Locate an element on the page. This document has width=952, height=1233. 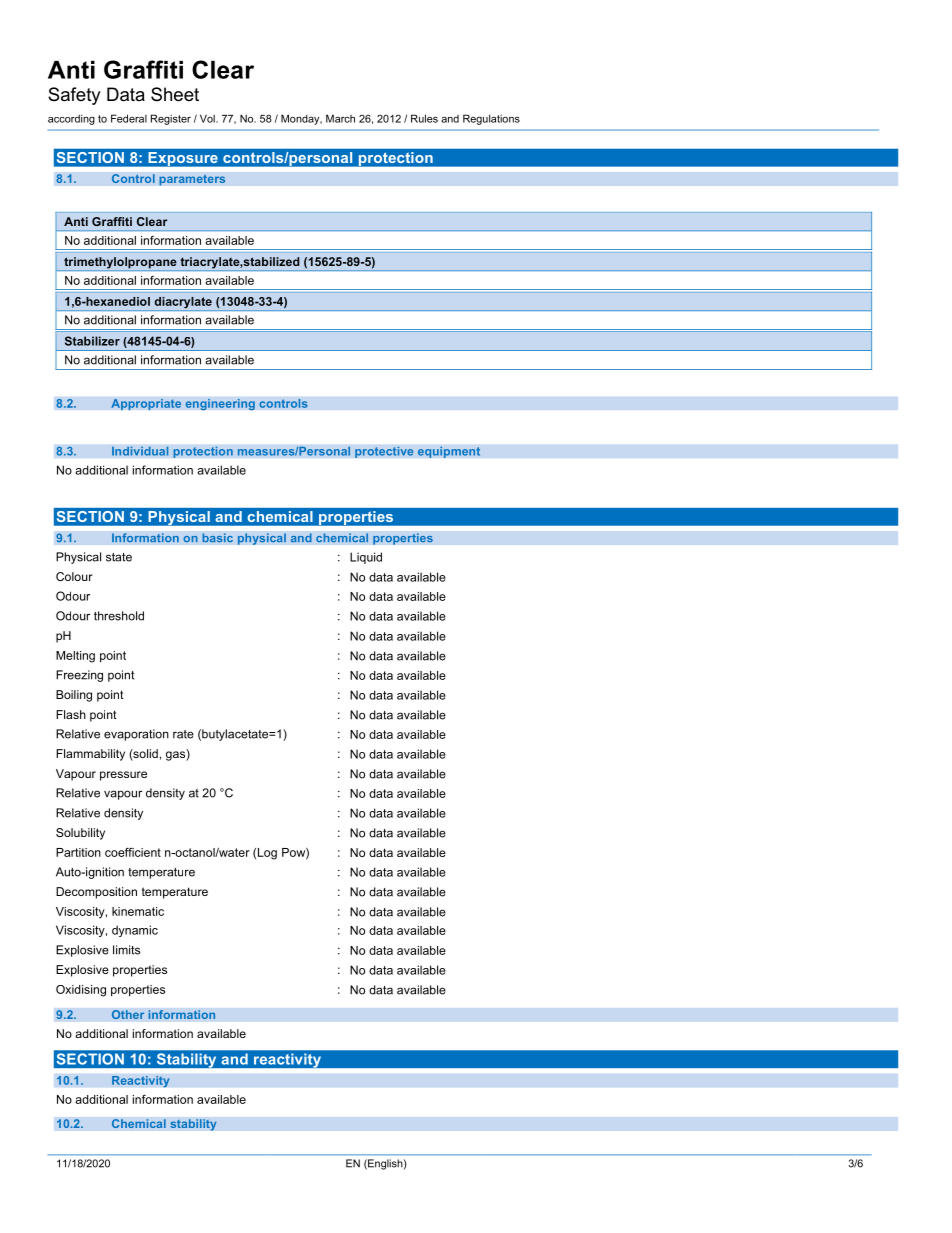
Liquid is located at coordinates (366, 558).
